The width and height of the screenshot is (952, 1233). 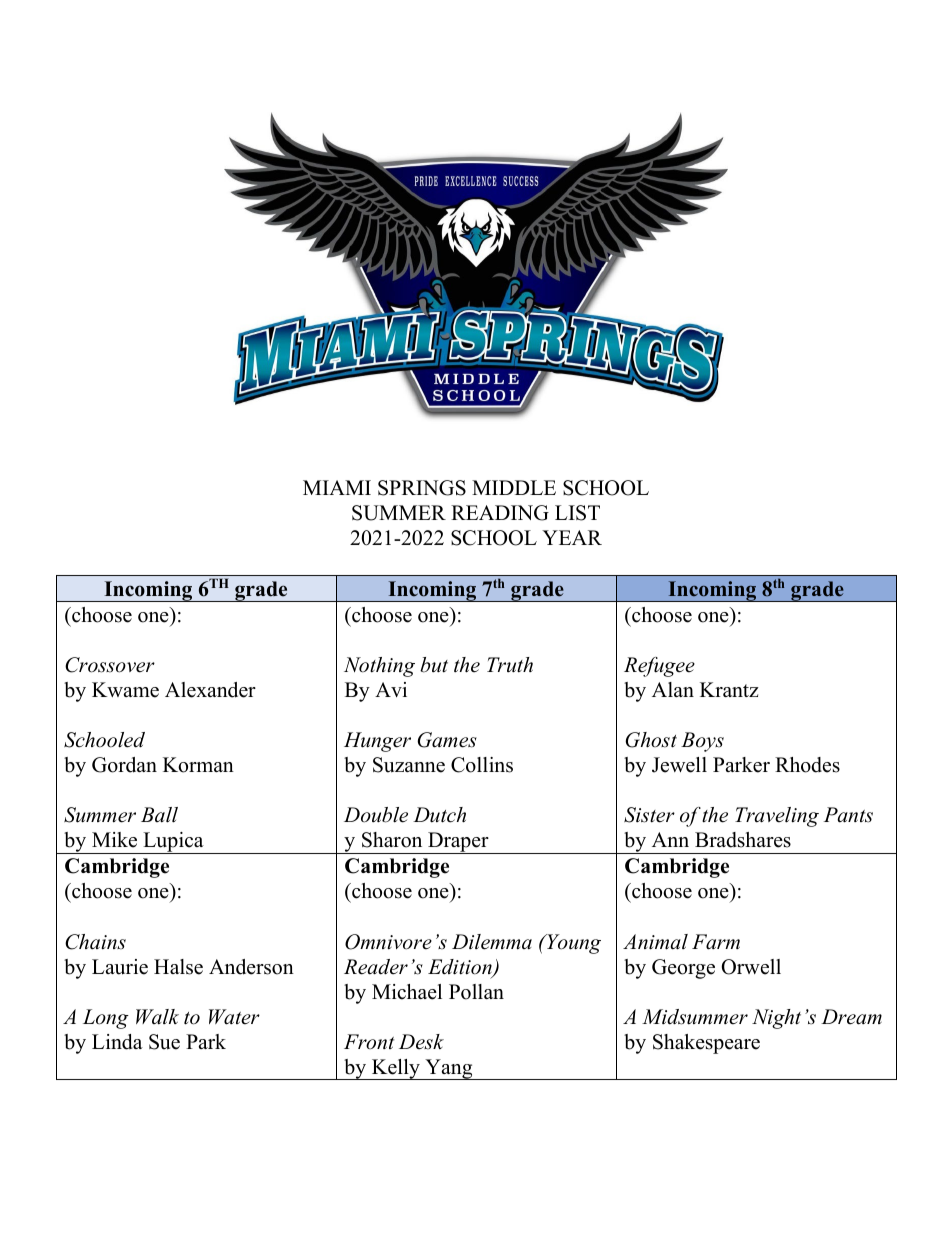 I want to click on READING, so click(x=500, y=513).
